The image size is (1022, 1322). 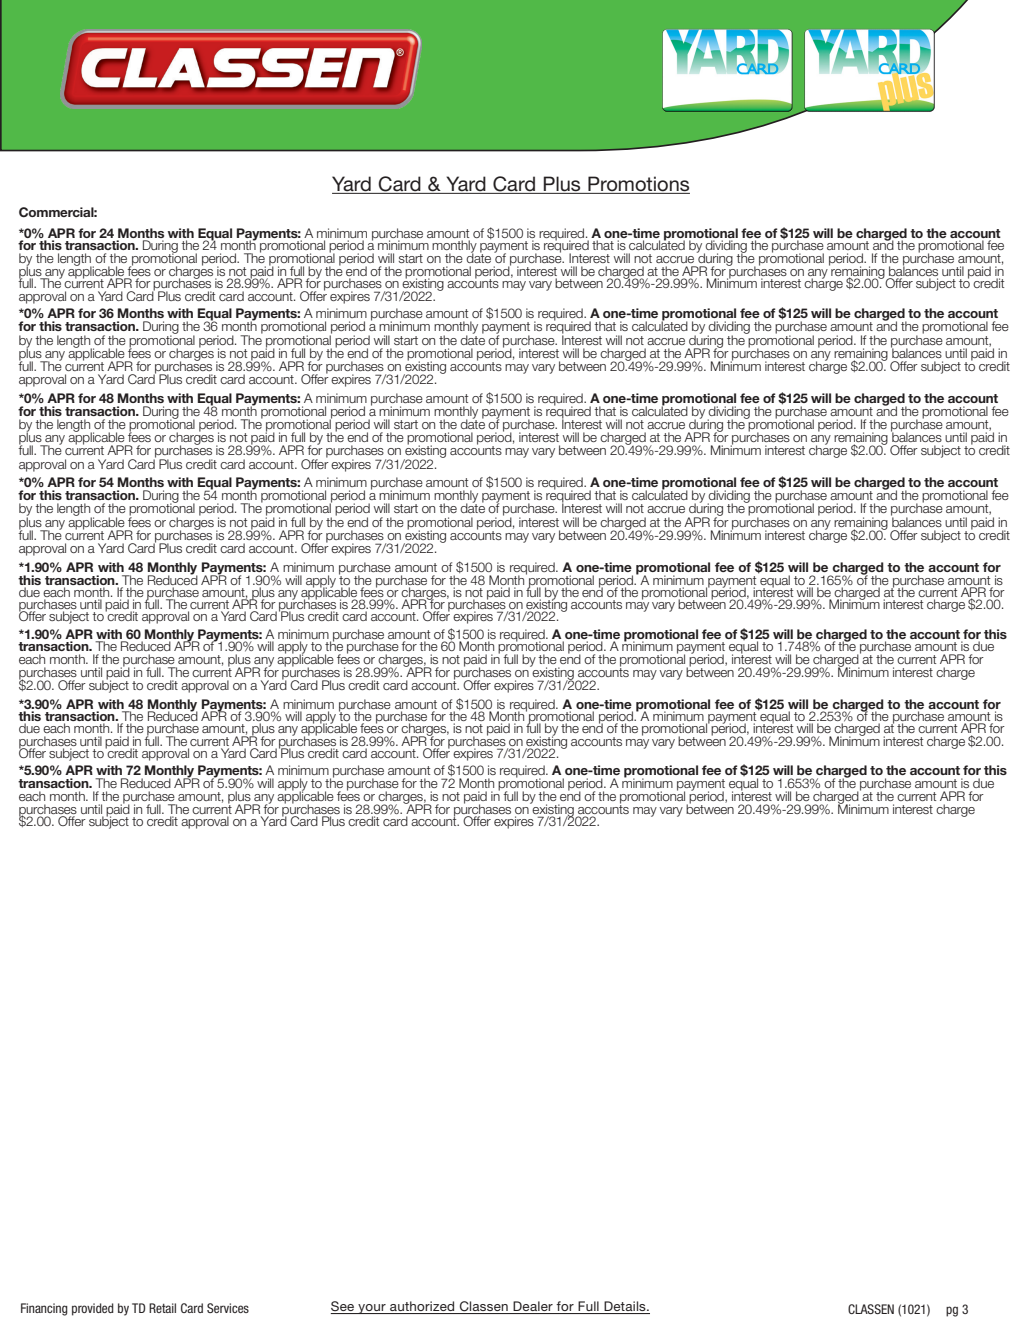 What do you see at coordinates (344, 1307) in the screenshot?
I see `See` at bounding box center [344, 1307].
